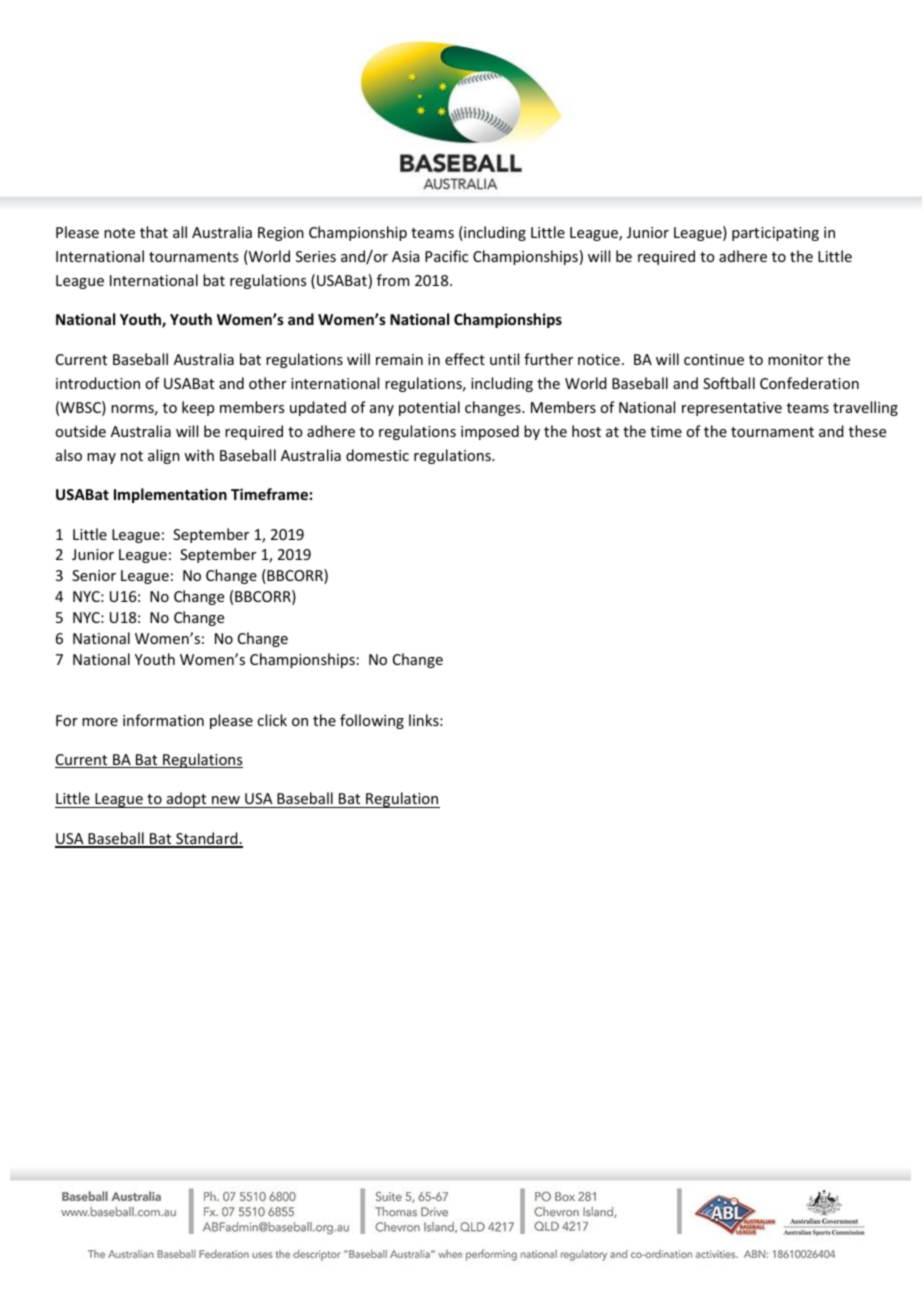 This page has width=924, height=1308. What do you see at coordinates (446, 256) in the page?
I see `Pacific` at bounding box center [446, 256].
